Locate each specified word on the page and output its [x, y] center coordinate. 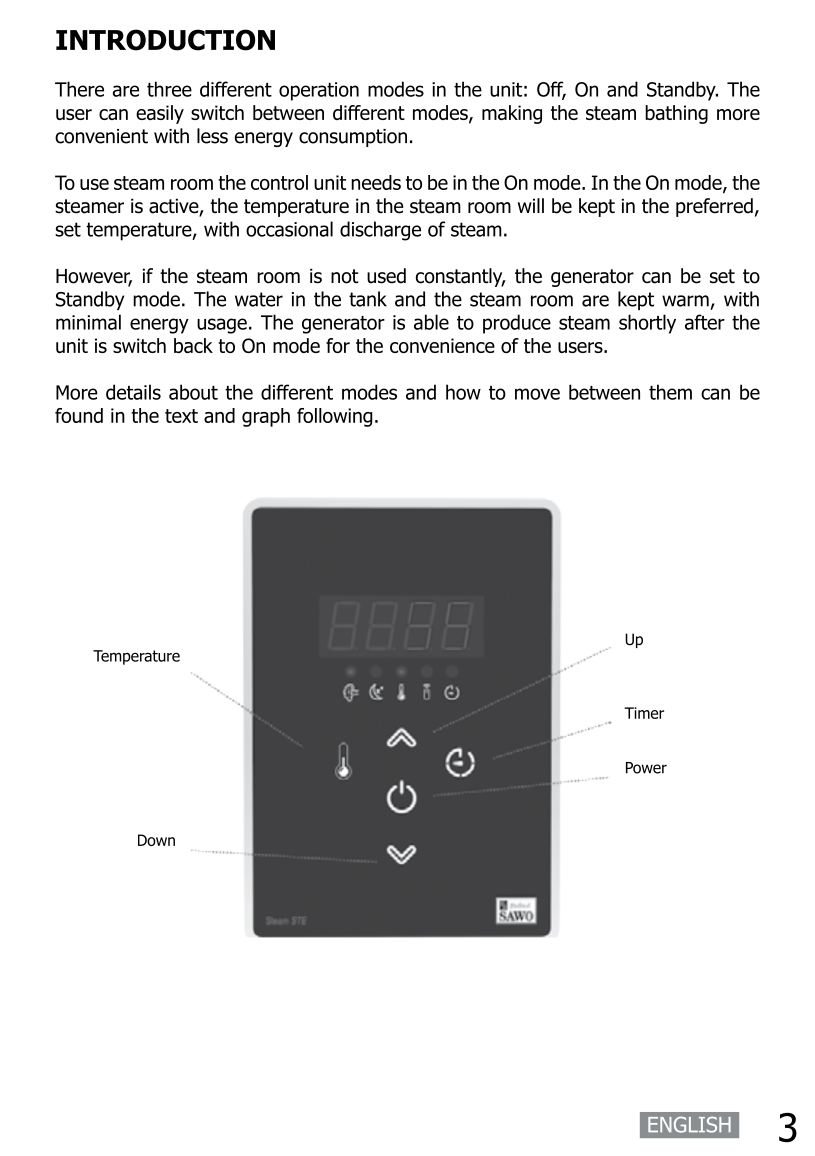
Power [646, 768]
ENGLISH [689, 1125]
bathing [676, 114]
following [335, 417]
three [169, 89]
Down [156, 840]
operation [319, 91]
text [181, 416]
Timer [644, 713]
